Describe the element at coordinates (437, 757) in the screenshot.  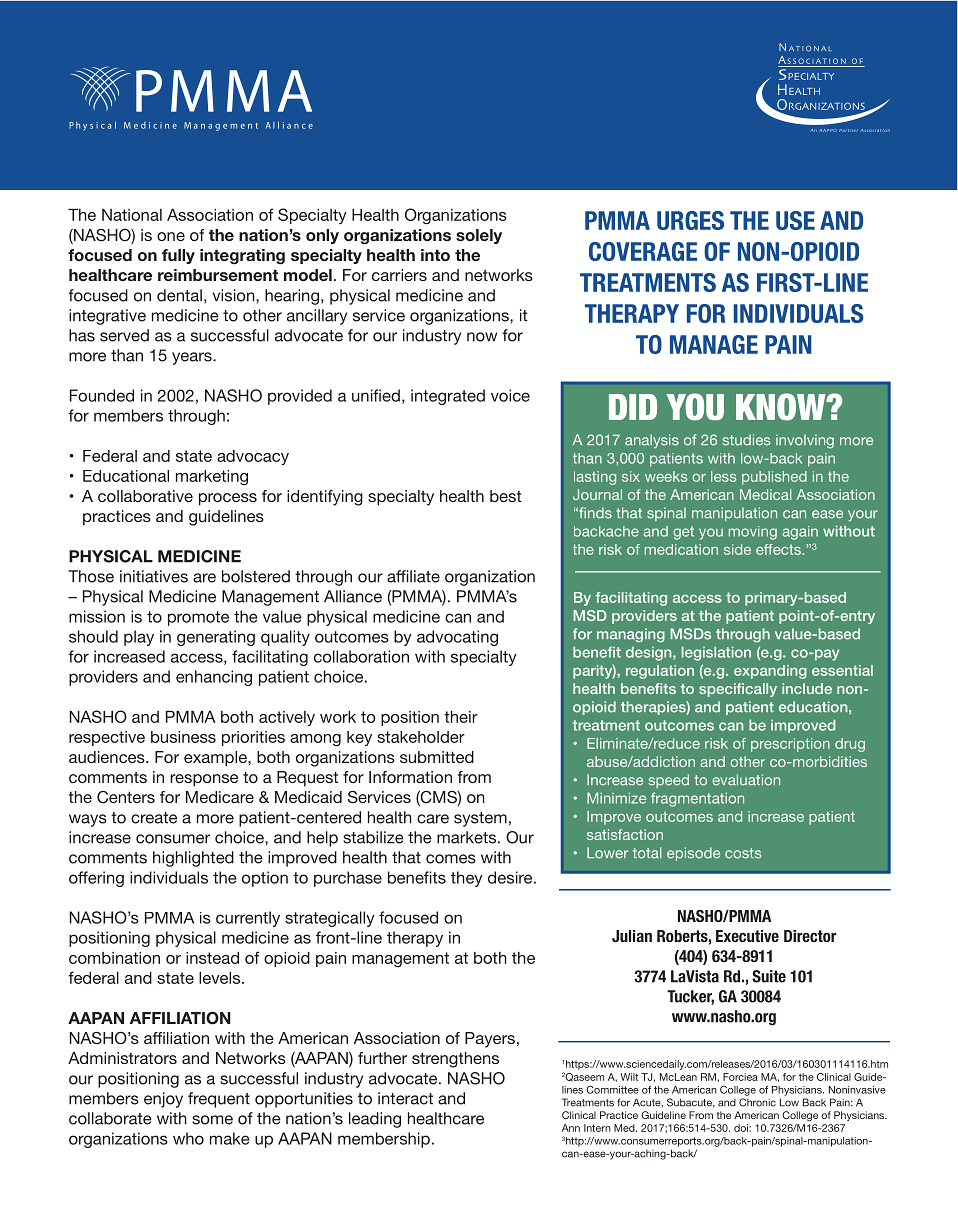
I see `submitted` at that location.
